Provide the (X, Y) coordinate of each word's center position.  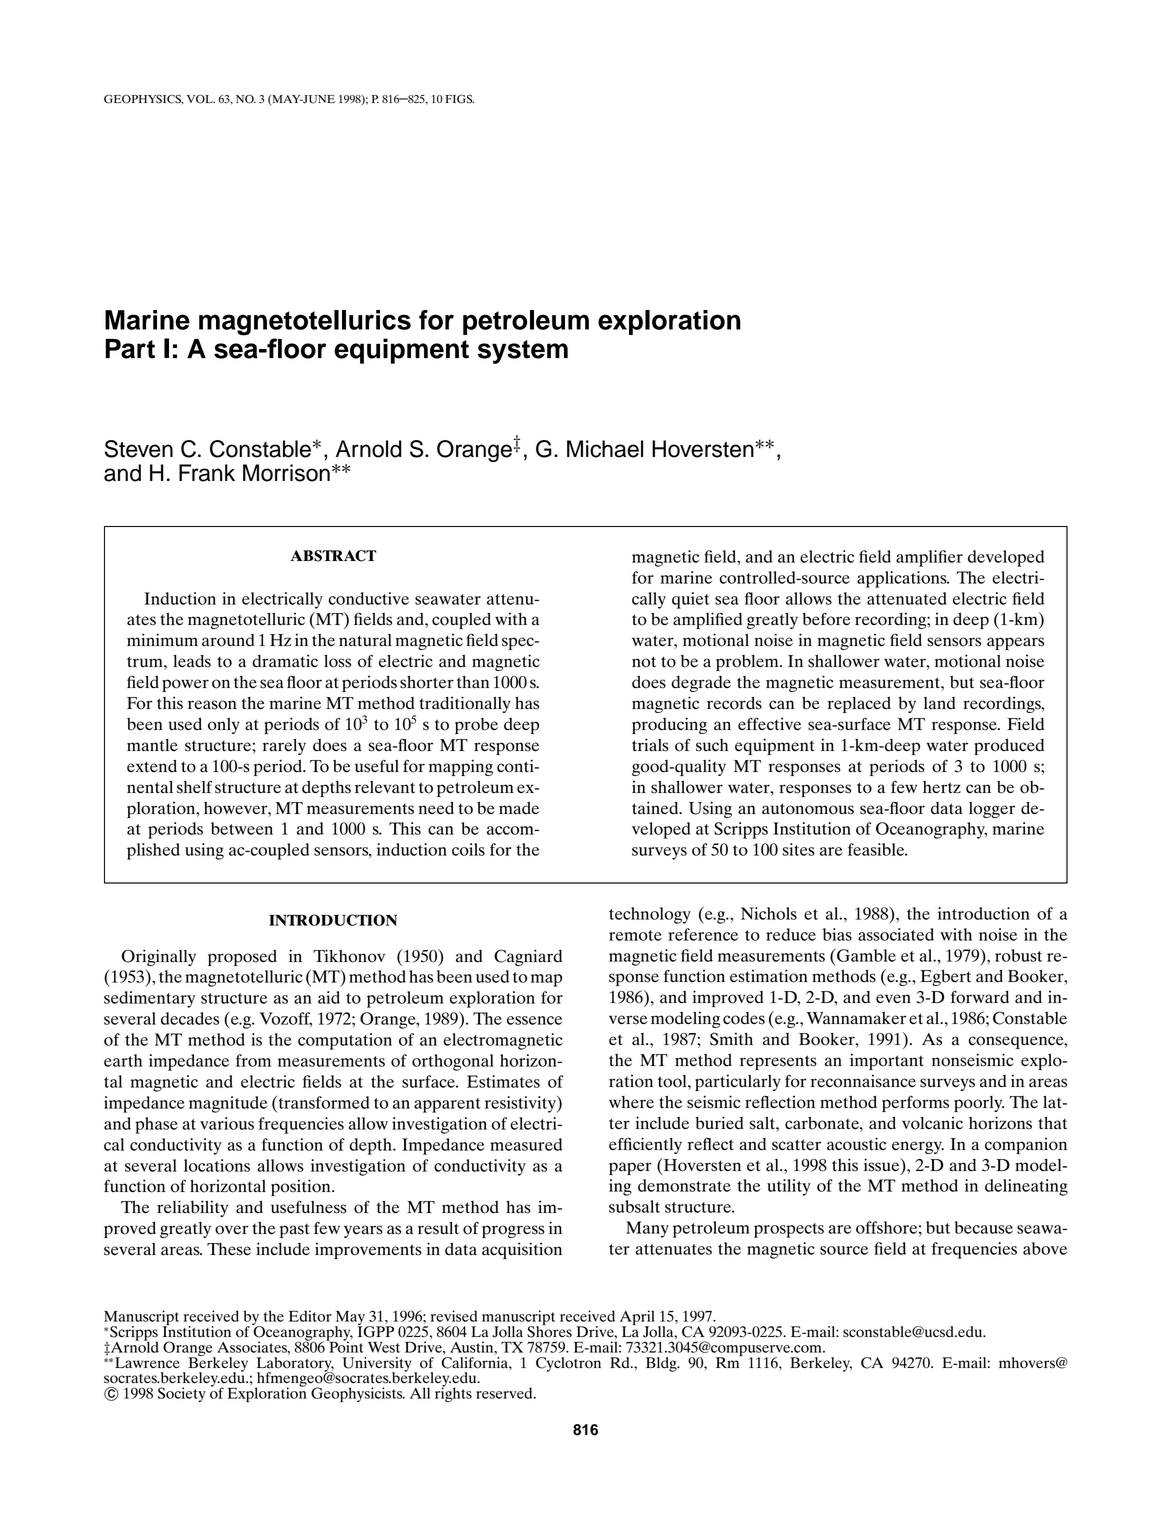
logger (992, 810)
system (523, 352)
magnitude (228, 1104)
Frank (207, 473)
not (644, 662)
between (242, 828)
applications (903, 579)
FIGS (460, 99)
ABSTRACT (333, 556)
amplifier (929, 558)
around (228, 640)
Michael (605, 449)
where (631, 1102)
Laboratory (295, 1364)
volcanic (932, 1123)
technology (650, 915)
